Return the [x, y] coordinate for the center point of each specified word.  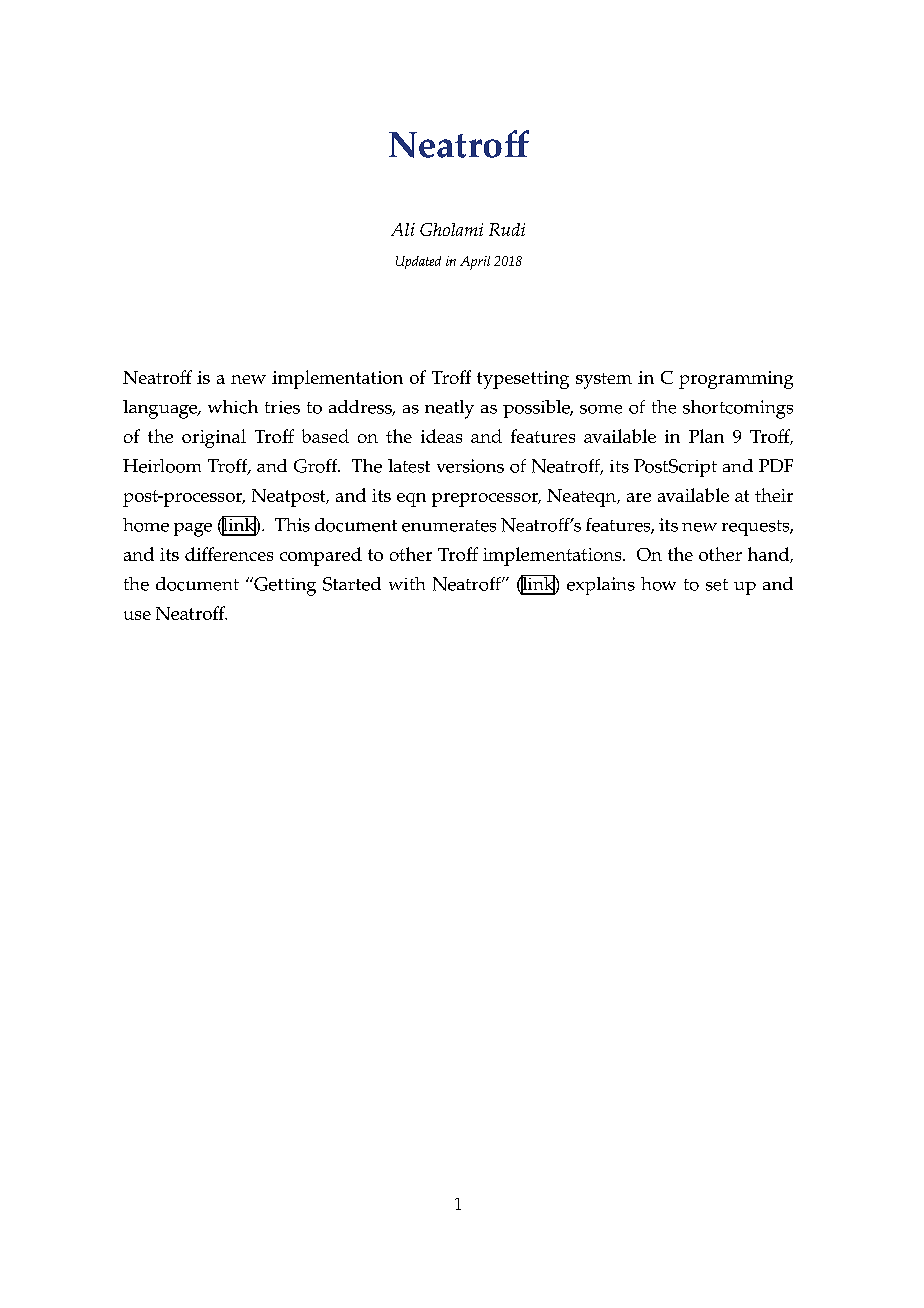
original [214, 438]
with [407, 583]
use [137, 615]
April [475, 263]
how [658, 584]
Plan [706, 436]
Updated [418, 262]
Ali [403, 229]
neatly [449, 409]
